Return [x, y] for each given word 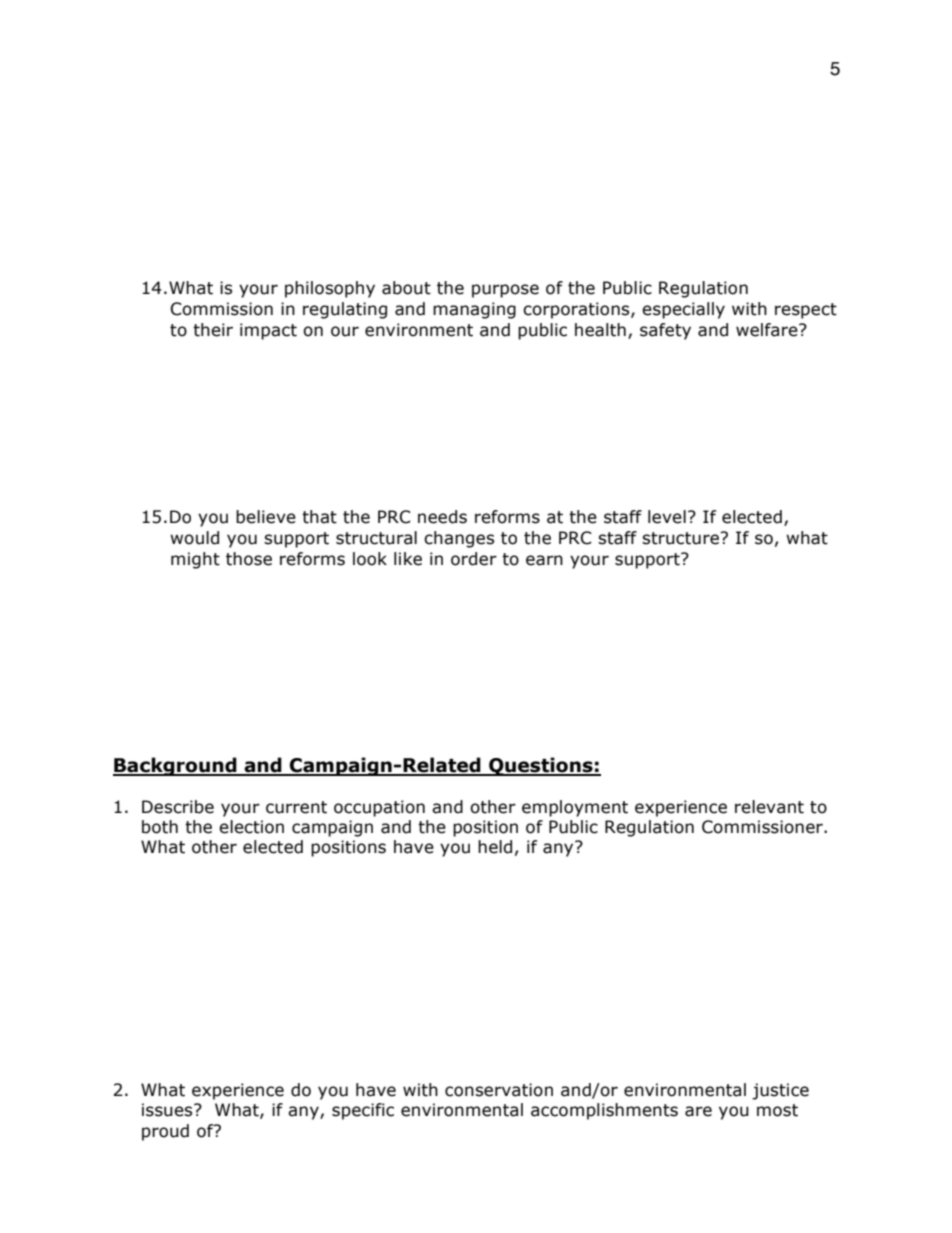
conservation [499, 1090]
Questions [541, 766]
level [667, 517]
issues [168, 1110]
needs [442, 517]
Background [176, 766]
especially [683, 310]
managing [474, 310]
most [777, 1110]
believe [266, 517]
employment [575, 808]
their [213, 330]
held [495, 847]
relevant [769, 807]
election [251, 827]
